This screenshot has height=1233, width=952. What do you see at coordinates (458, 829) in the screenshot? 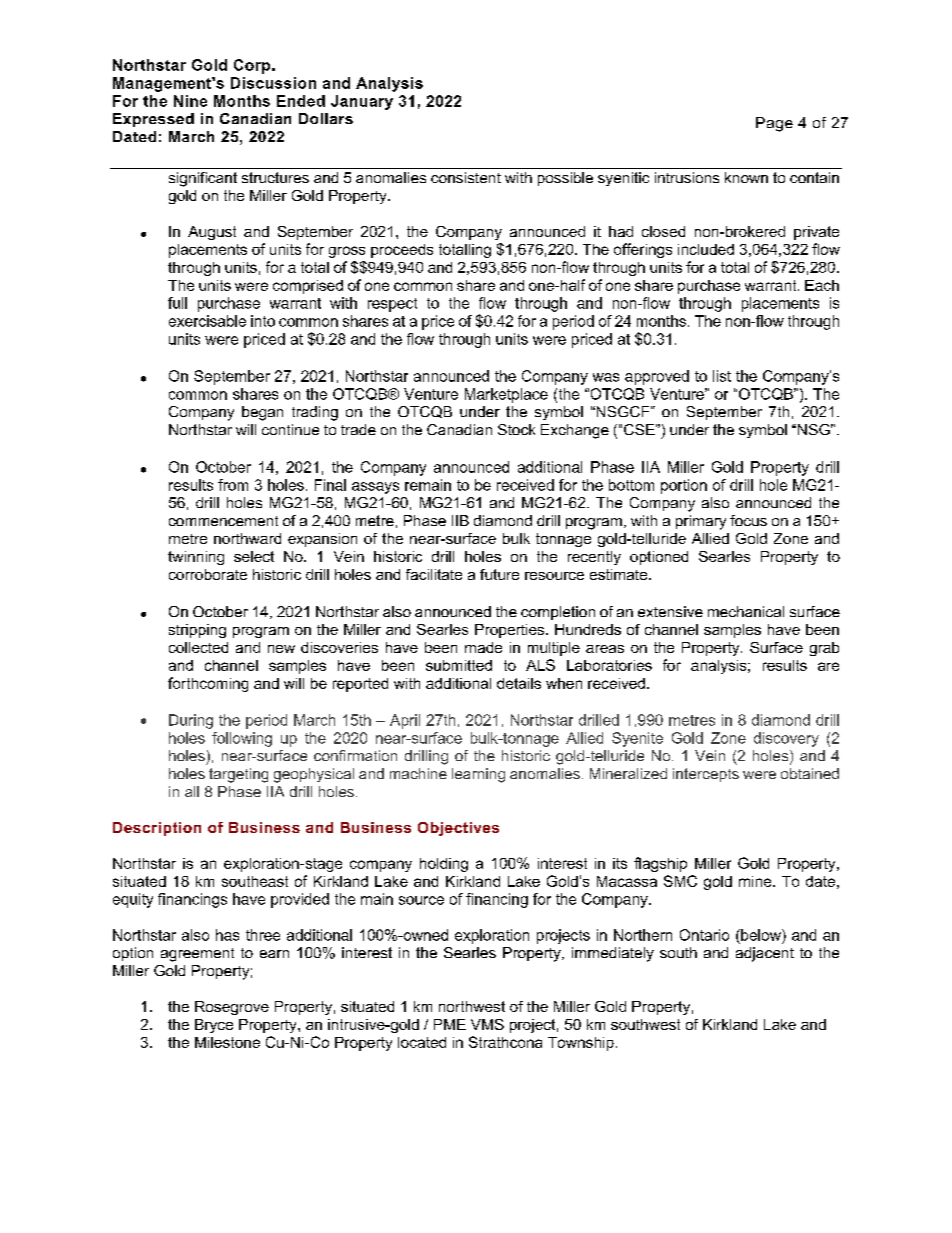
I see `Objectives` at bounding box center [458, 829].
